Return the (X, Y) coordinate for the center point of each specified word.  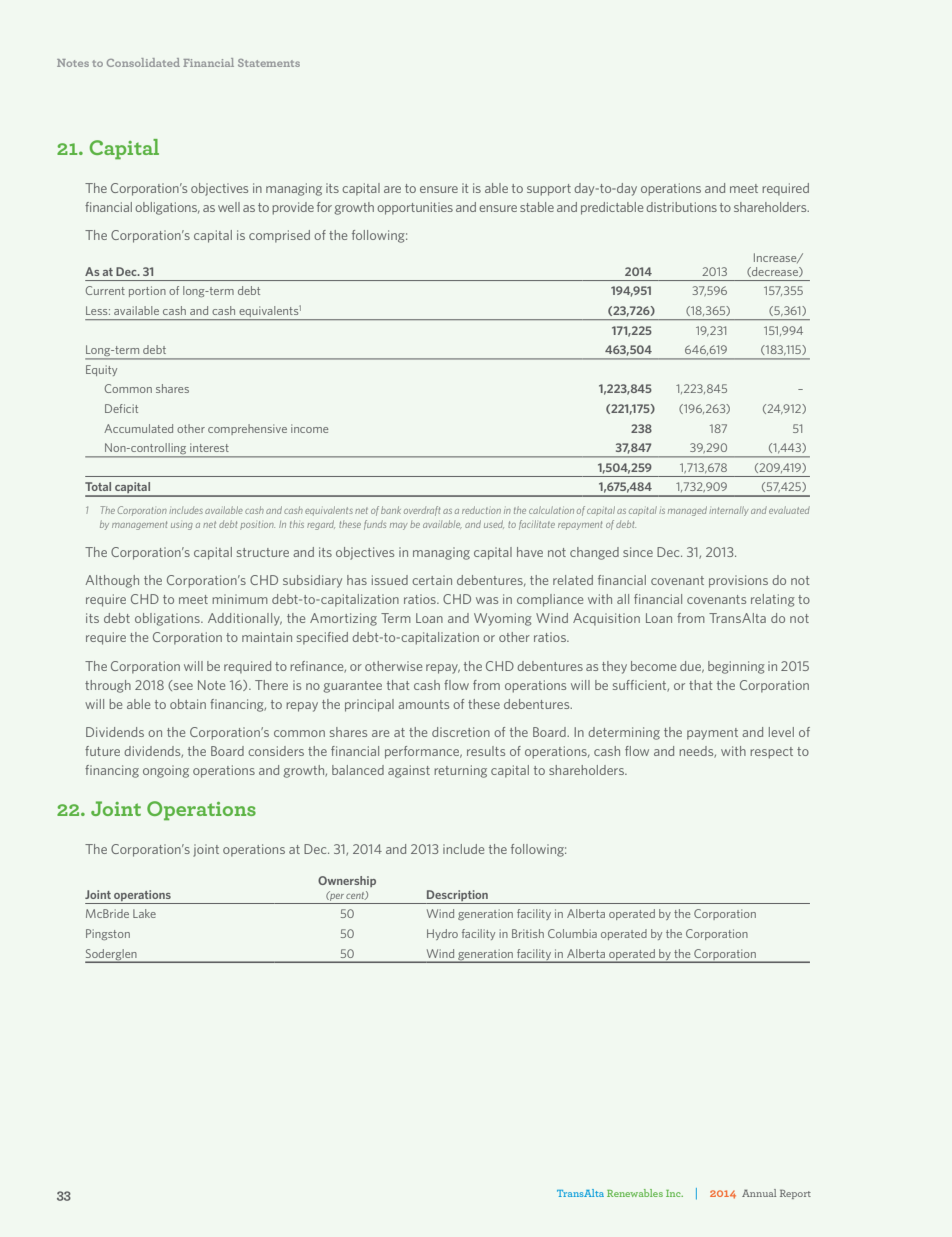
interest (209, 447)
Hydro (442, 934)
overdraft (422, 511)
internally (729, 511)
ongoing (166, 771)
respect (771, 753)
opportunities (415, 208)
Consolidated (143, 62)
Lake (144, 913)
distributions (681, 207)
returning (460, 771)
